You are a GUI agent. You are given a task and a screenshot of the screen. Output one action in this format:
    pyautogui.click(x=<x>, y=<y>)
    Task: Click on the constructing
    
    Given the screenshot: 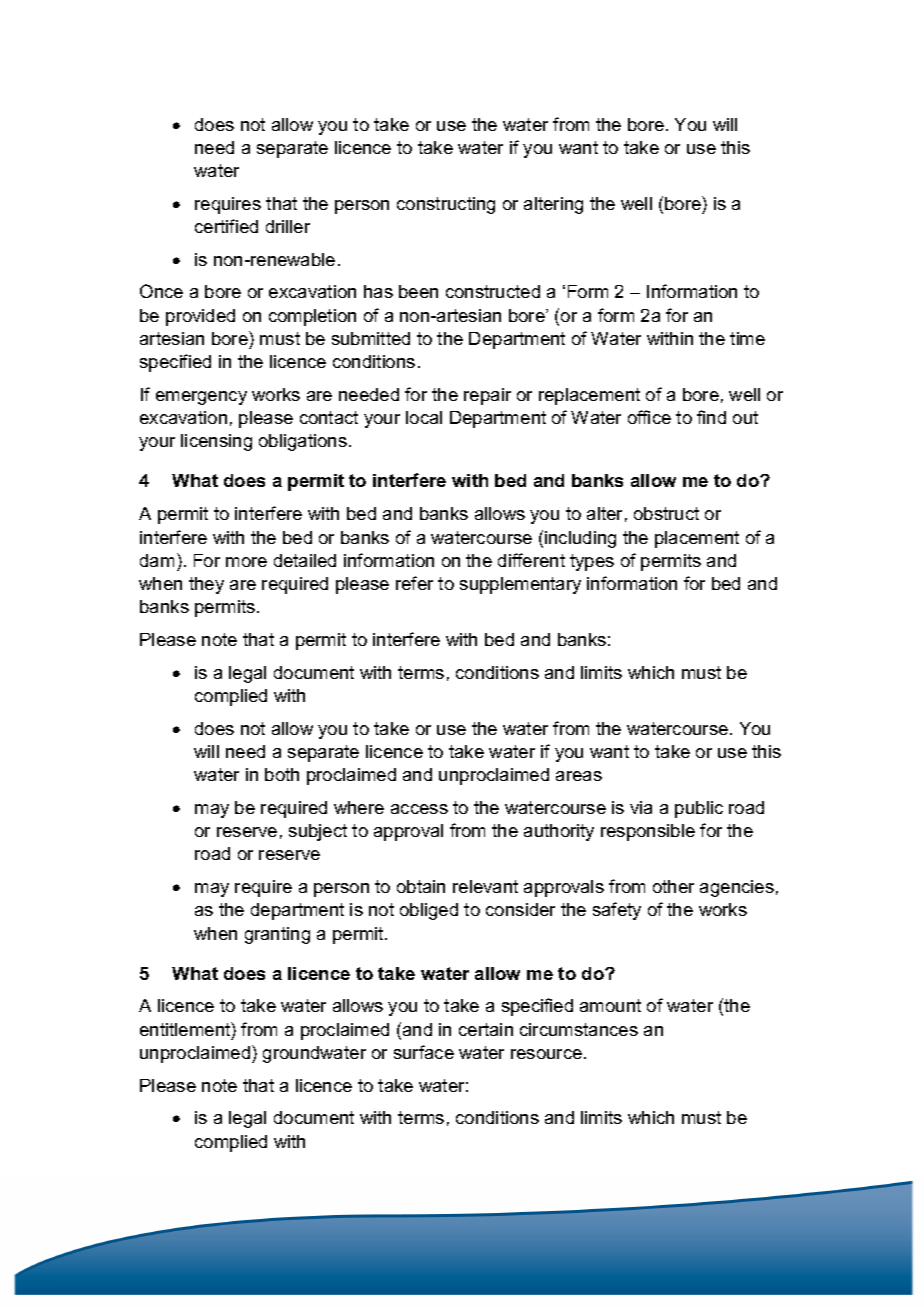 What is the action you would take?
    pyautogui.click(x=446, y=205)
